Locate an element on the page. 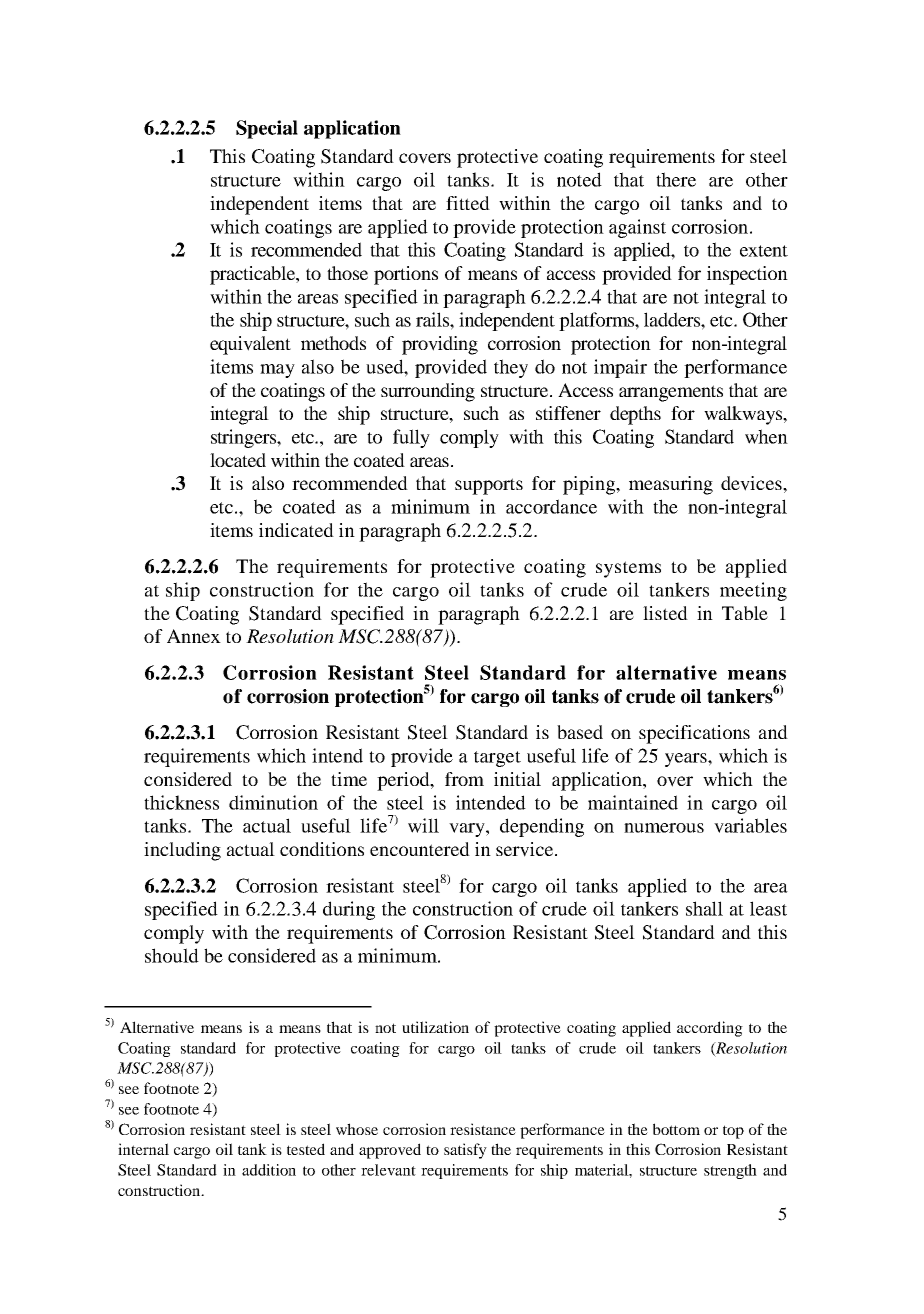 Image resolution: width=924 pixels, height=1314 pixels. there is located at coordinates (676, 179).
